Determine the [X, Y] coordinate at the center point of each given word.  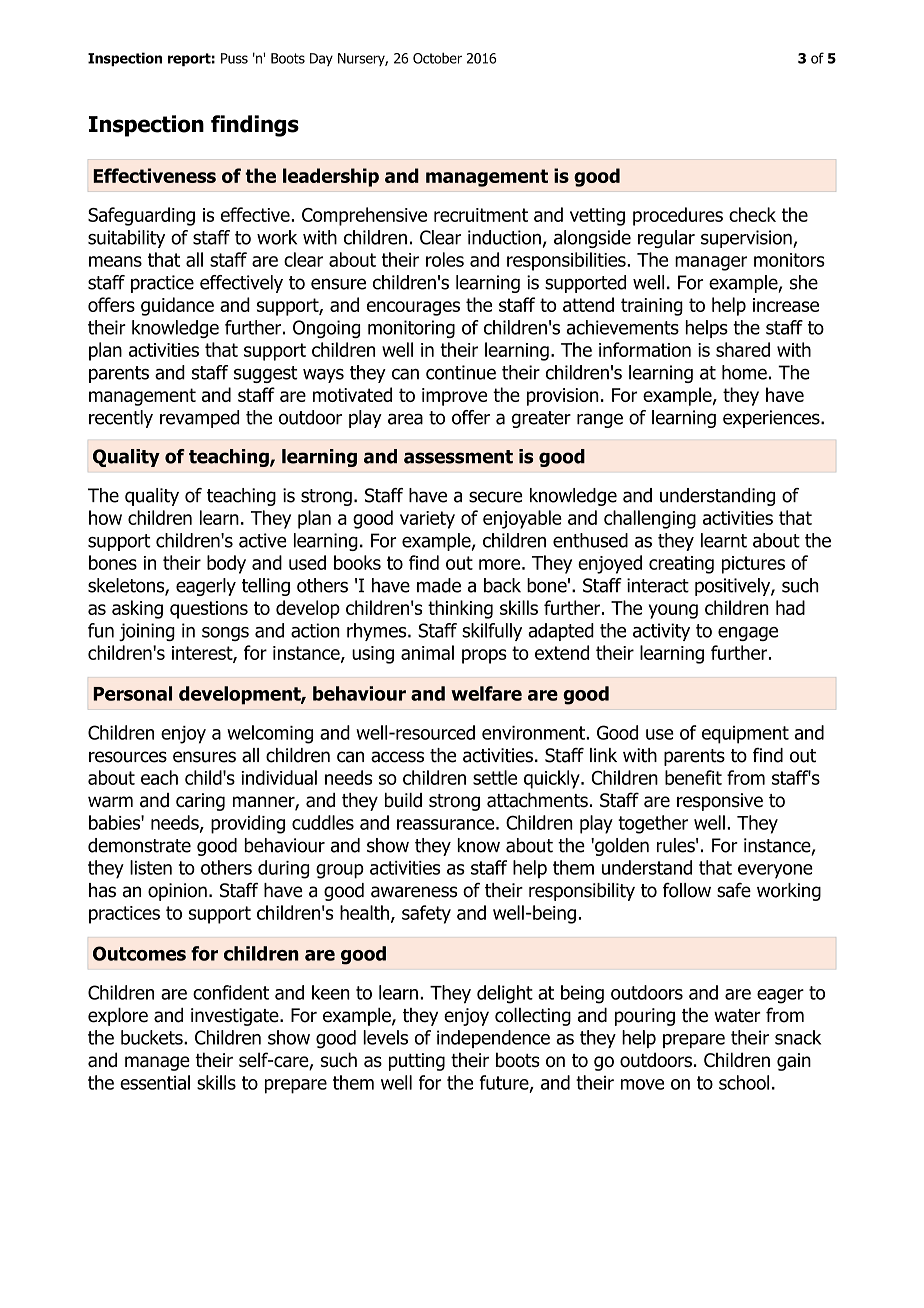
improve [454, 397]
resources [128, 757]
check [752, 214]
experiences [772, 419]
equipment [745, 735]
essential [155, 1082]
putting [417, 1062]
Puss [234, 58]
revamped [199, 419]
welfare [486, 693]
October [437, 58]
